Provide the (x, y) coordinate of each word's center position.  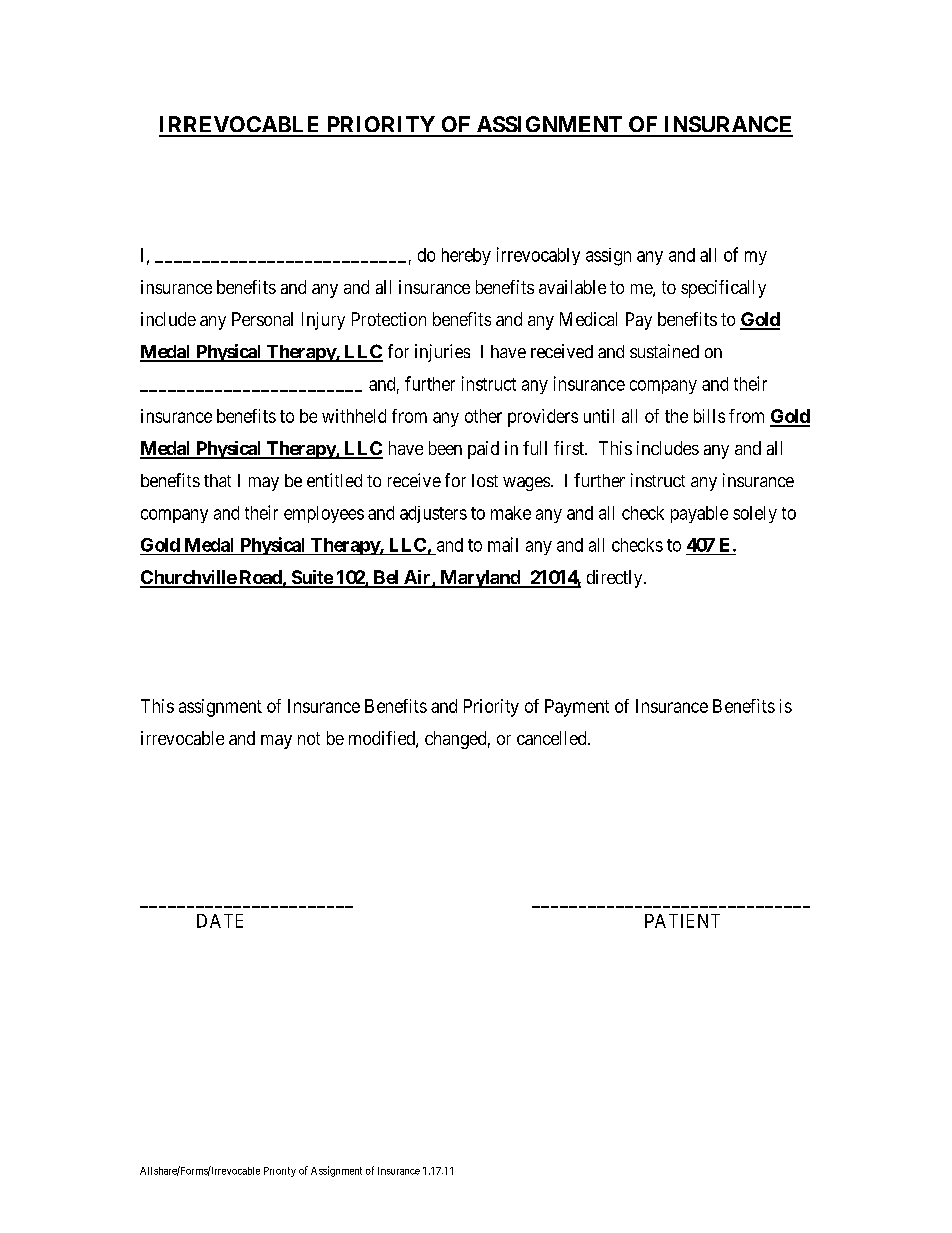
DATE (220, 921)
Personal (262, 319)
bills (709, 416)
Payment (577, 708)
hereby (466, 256)
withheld (354, 416)
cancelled (553, 738)
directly (616, 579)
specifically (723, 289)
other (483, 416)
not (309, 738)
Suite (311, 578)
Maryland (480, 579)
